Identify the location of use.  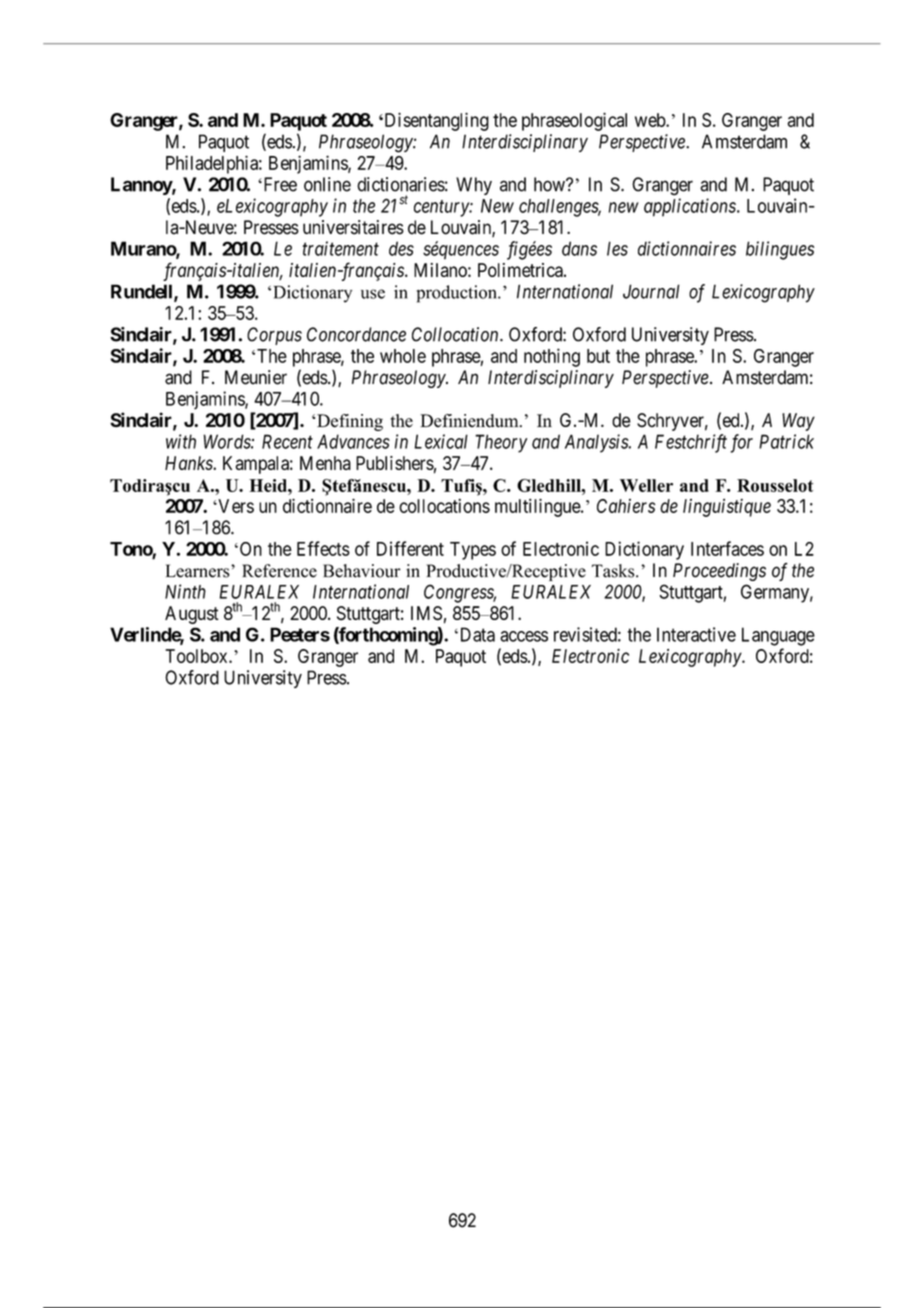
(373, 294).
